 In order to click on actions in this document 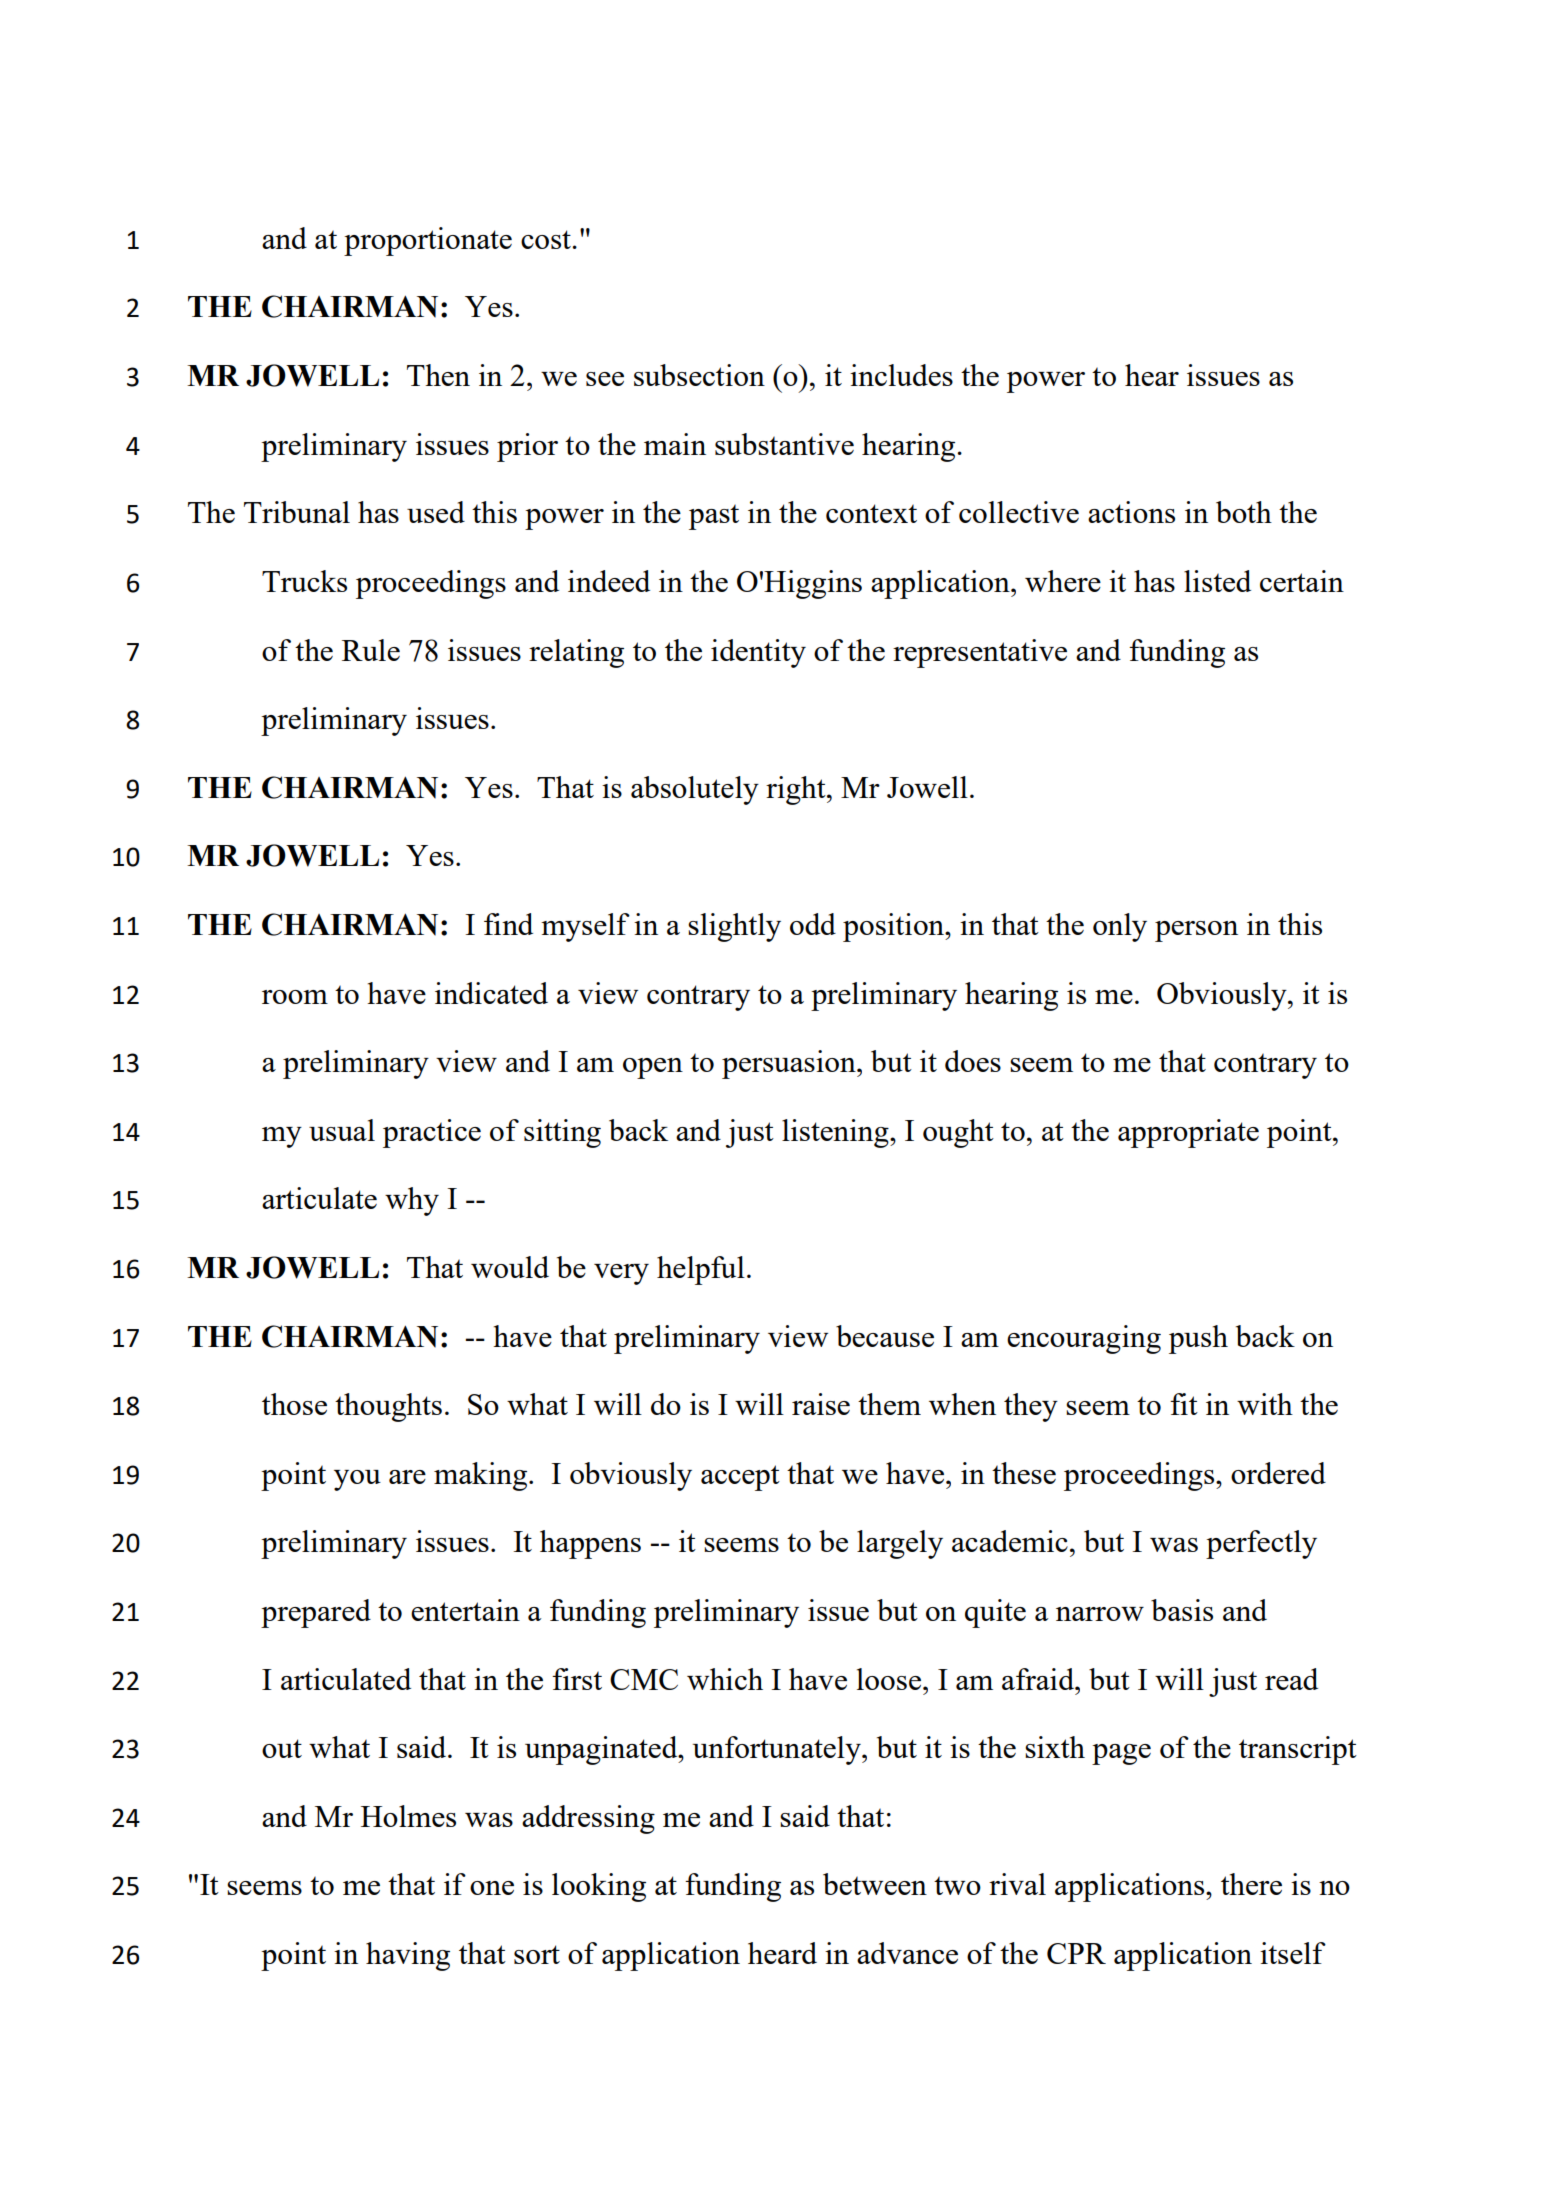, I will do `click(1131, 512)`.
